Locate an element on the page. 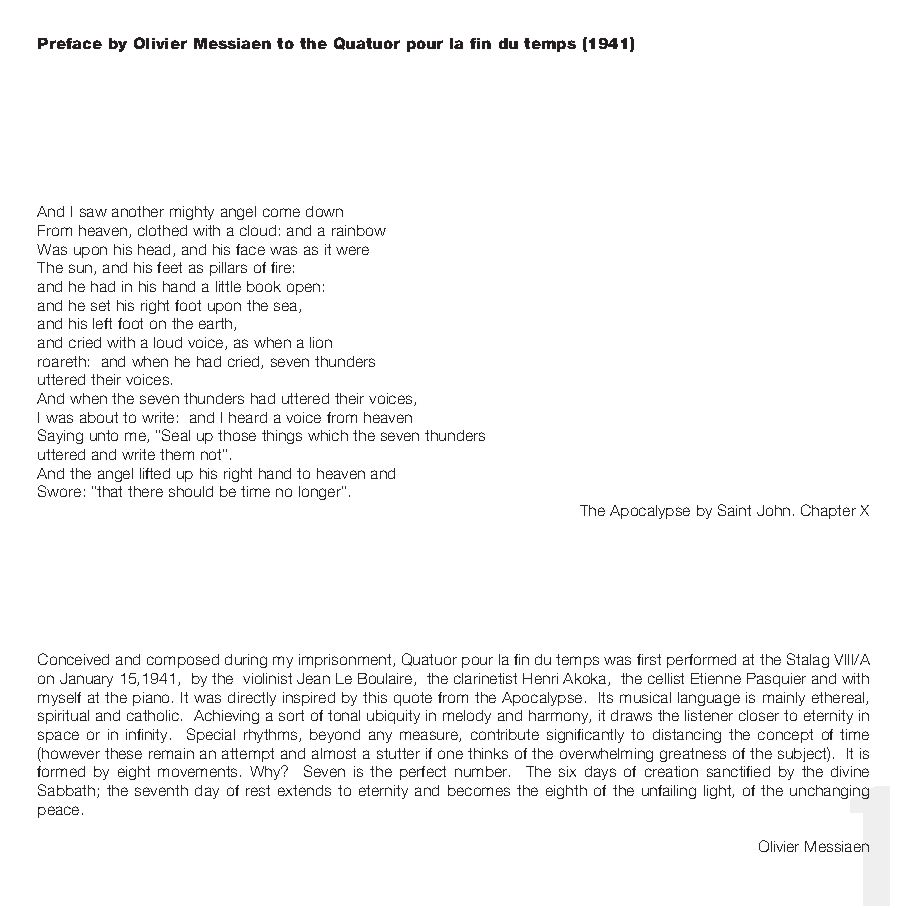 Image resolution: width=908 pixels, height=908 pixels. perfect is located at coordinates (423, 773).
